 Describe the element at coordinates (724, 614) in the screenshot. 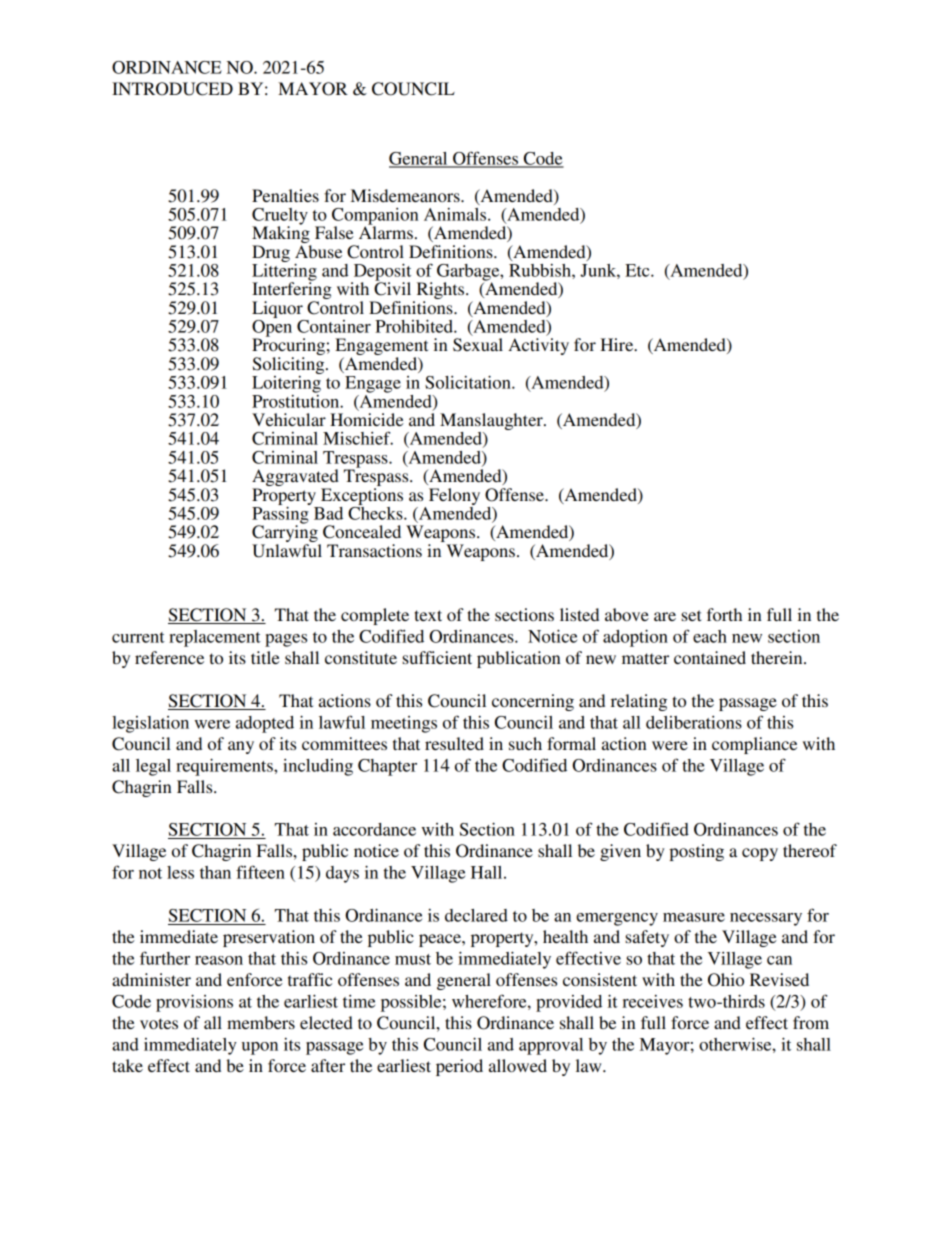

I see `forth` at that location.
